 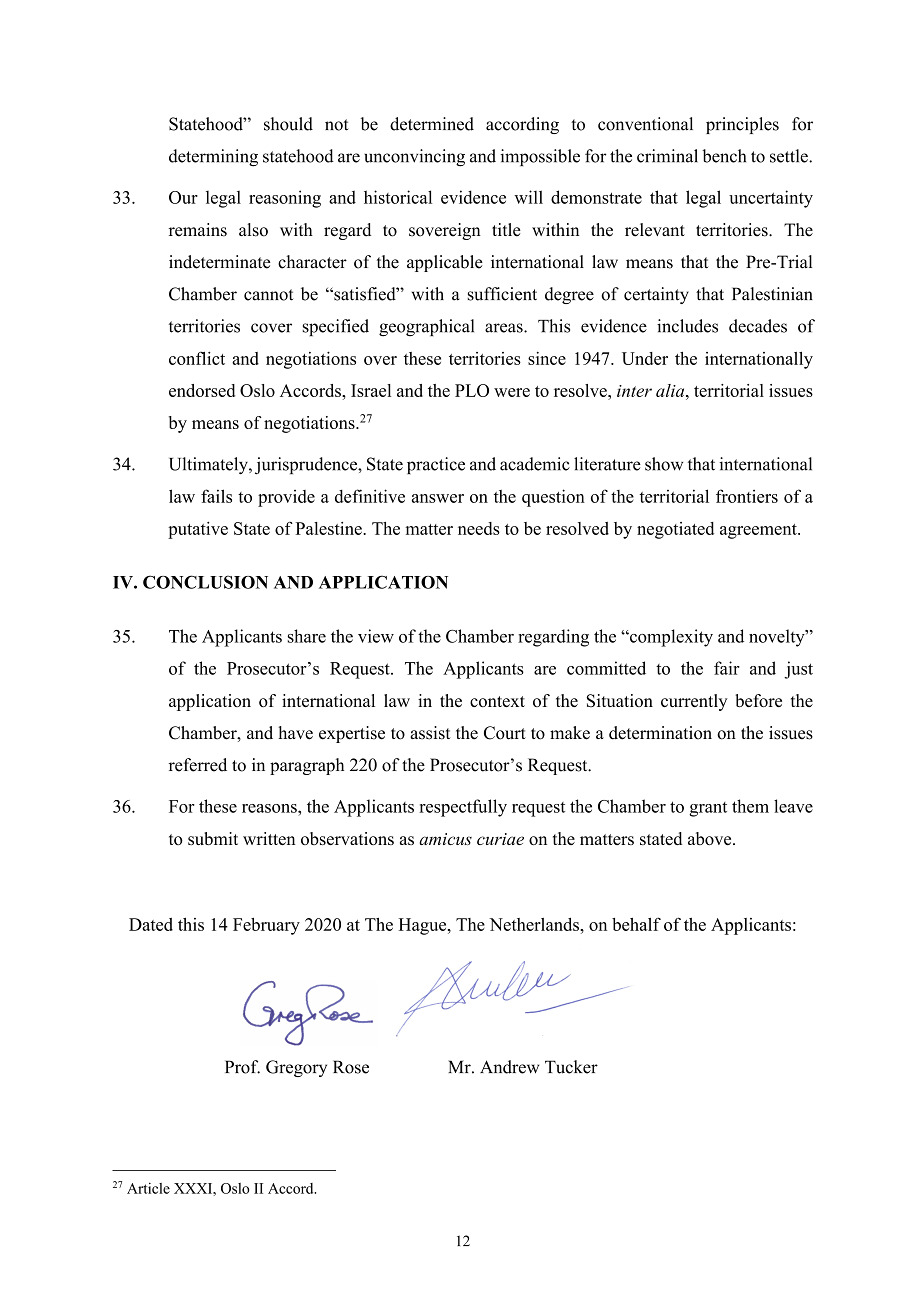 What do you see at coordinates (307, 636) in the screenshot?
I see `share` at bounding box center [307, 636].
